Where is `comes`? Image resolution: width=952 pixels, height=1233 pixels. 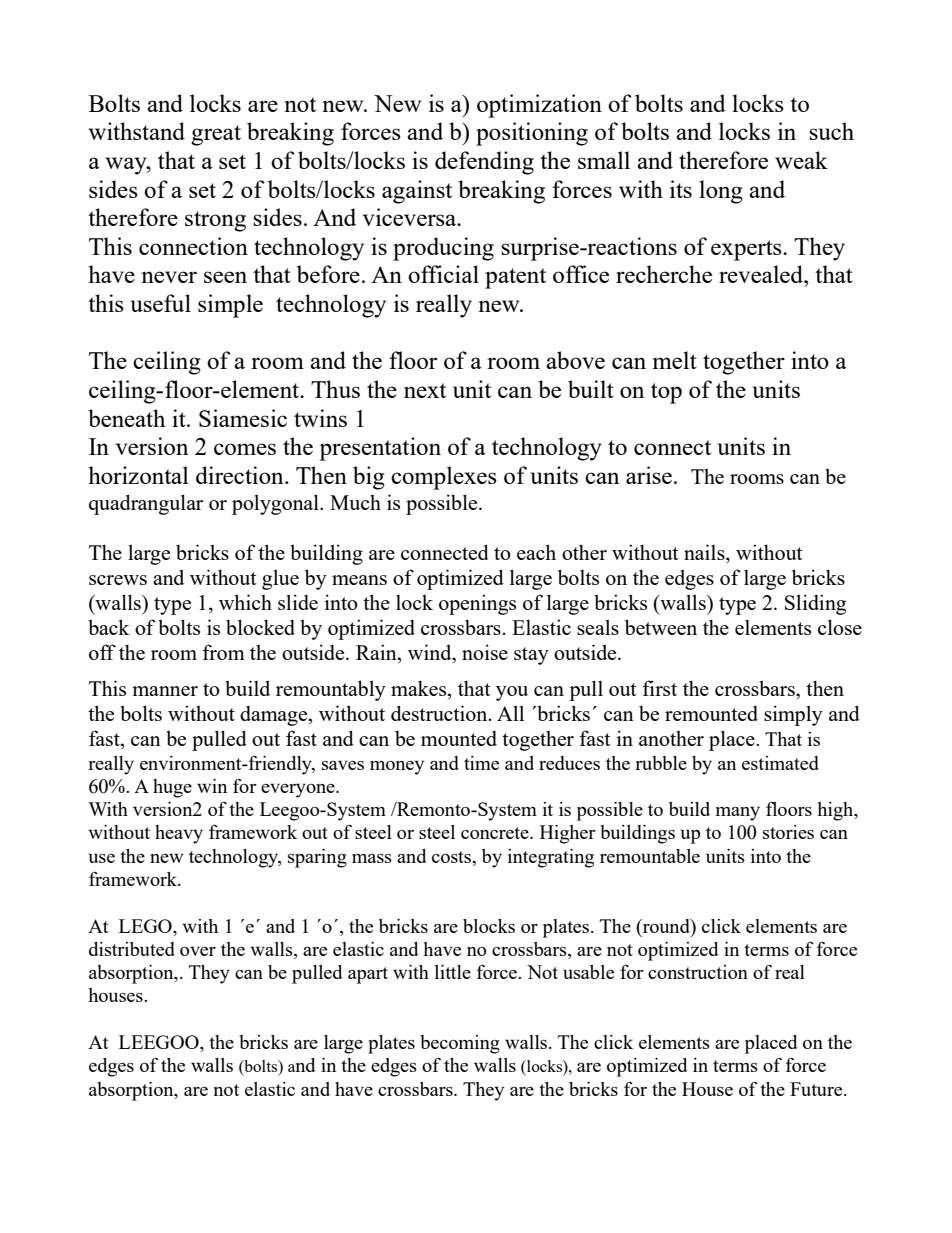 comes is located at coordinates (245, 449).
